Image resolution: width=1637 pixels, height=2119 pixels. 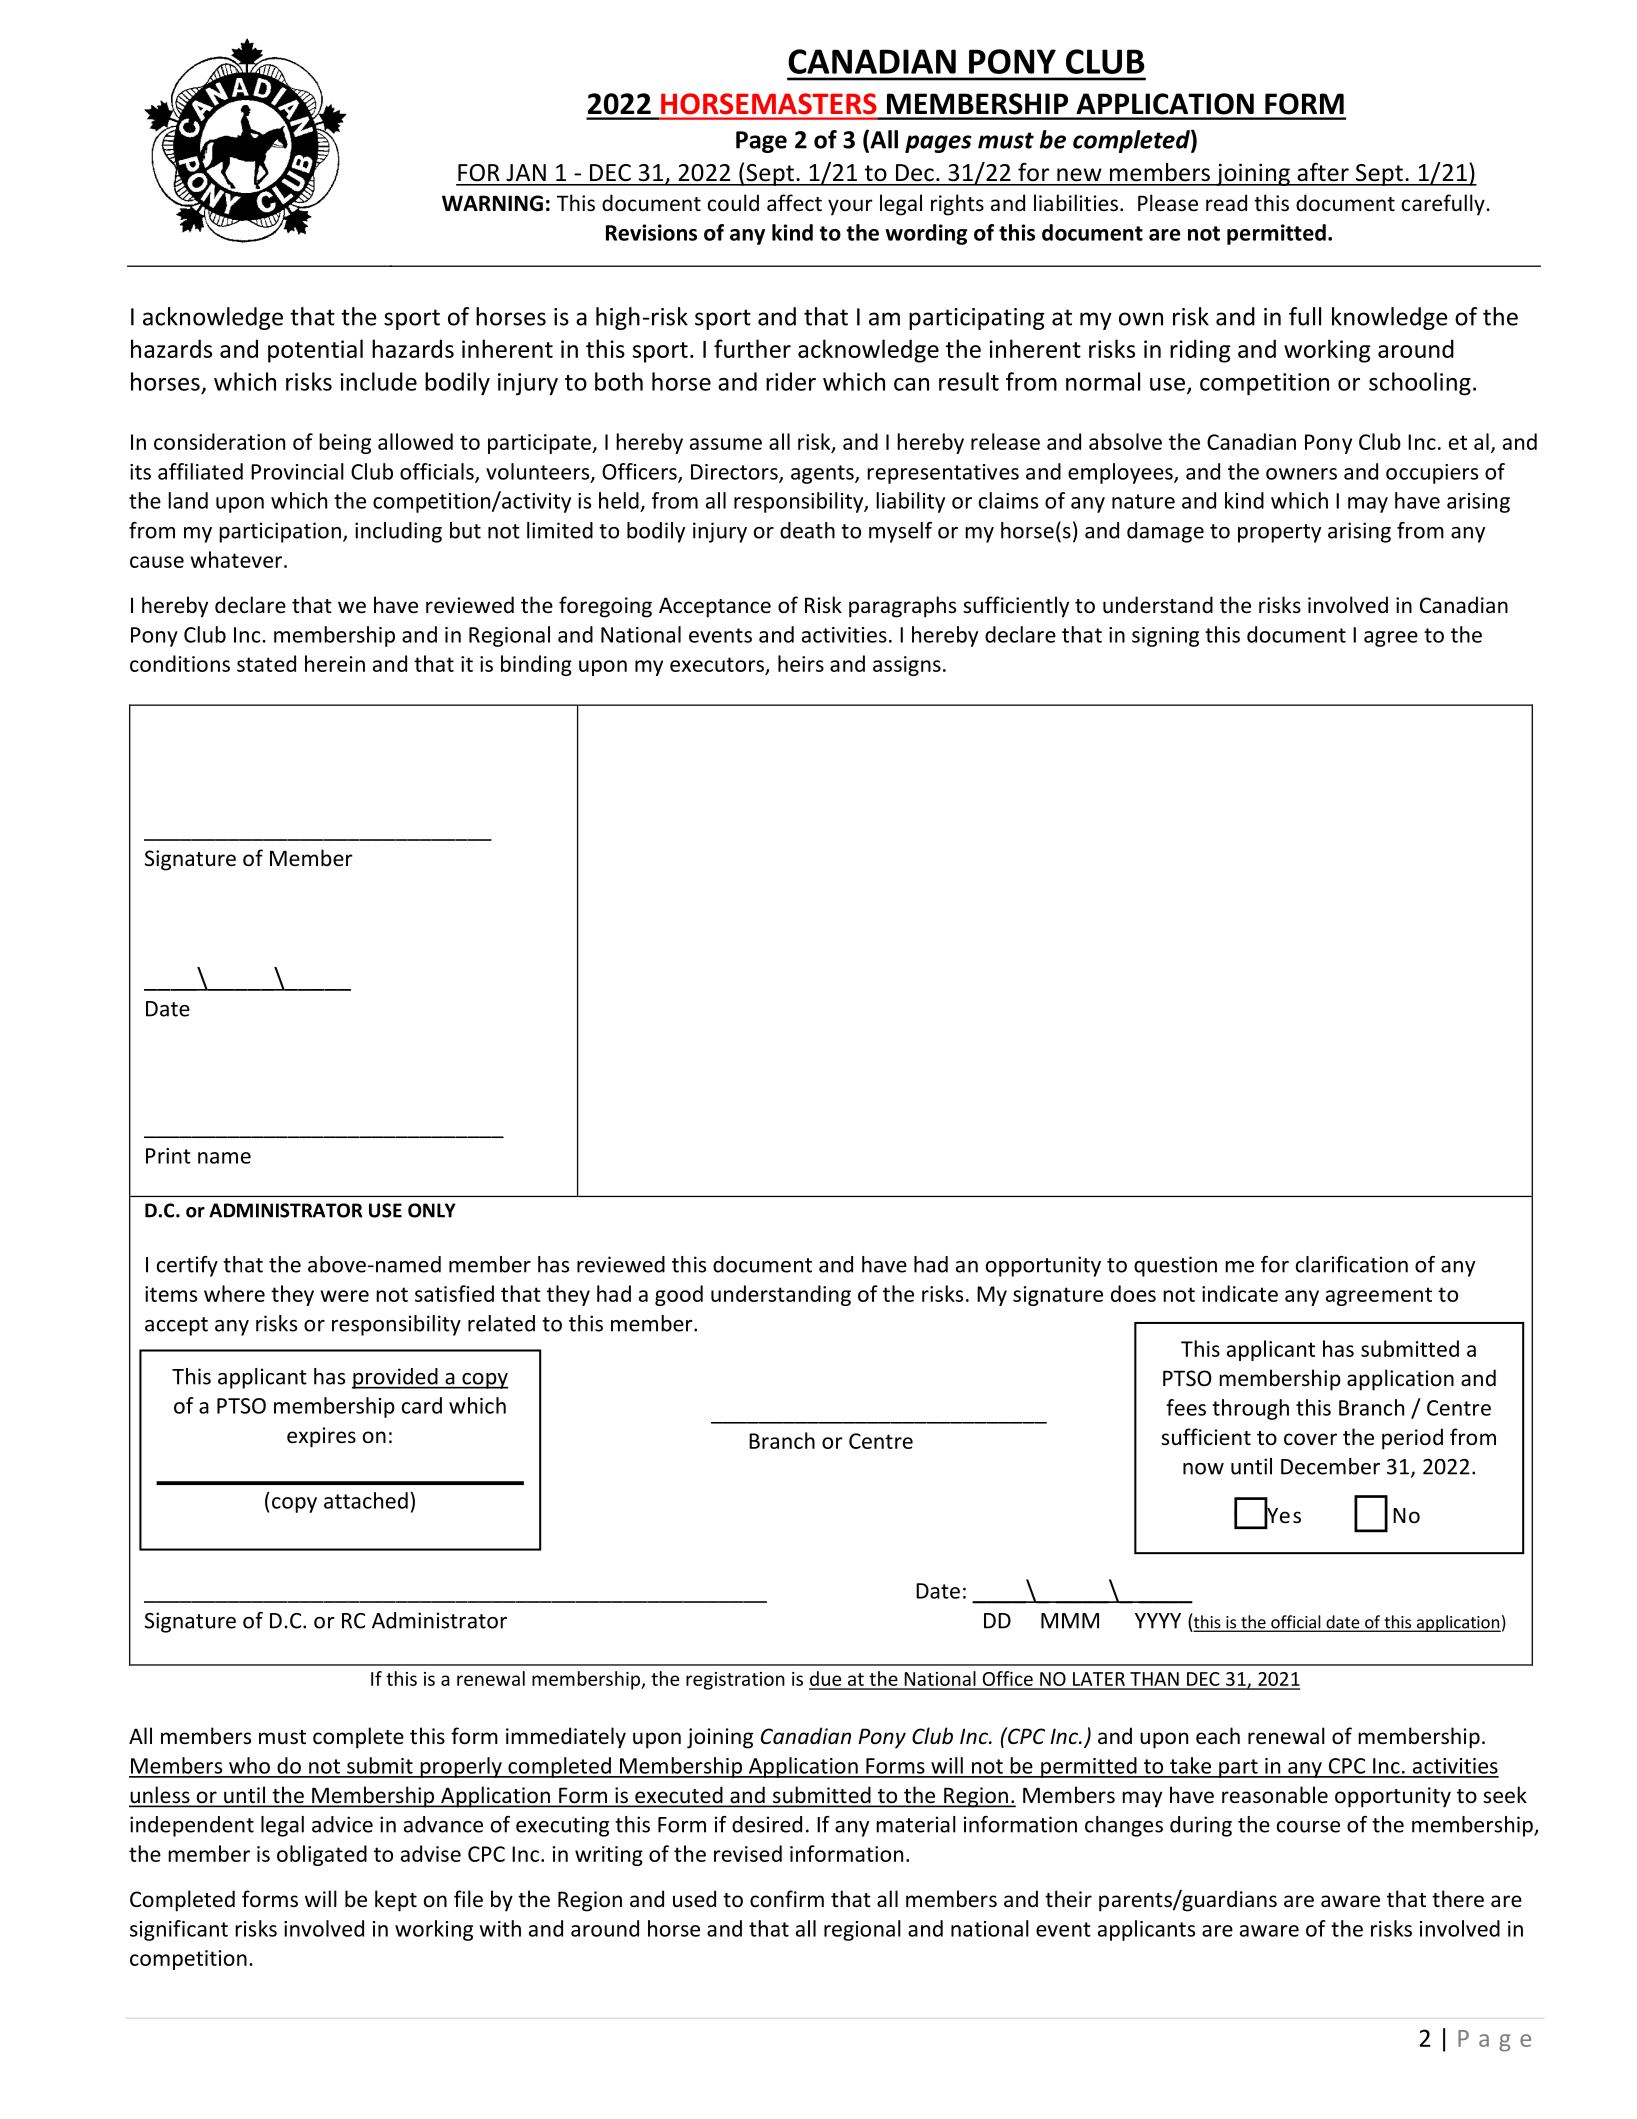 What do you see at coordinates (315, 351) in the screenshot?
I see `potential` at bounding box center [315, 351].
